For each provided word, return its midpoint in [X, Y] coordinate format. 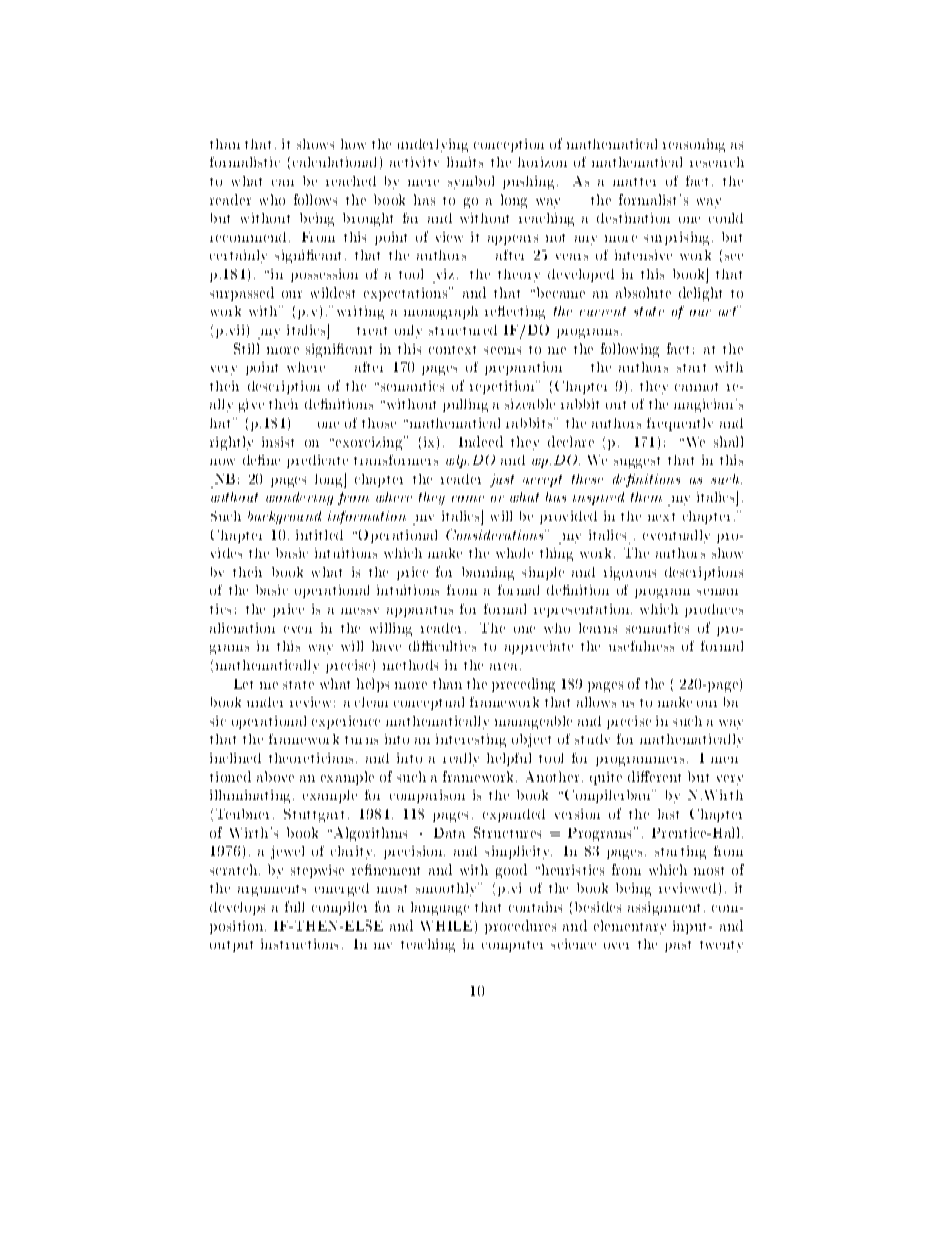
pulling [465, 405]
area [505, 666]
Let [243, 684]
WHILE [446, 926]
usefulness [641, 646]
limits [465, 162]
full [294, 906]
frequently [680, 424]
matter [634, 182]
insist [278, 442]
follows [315, 199]
